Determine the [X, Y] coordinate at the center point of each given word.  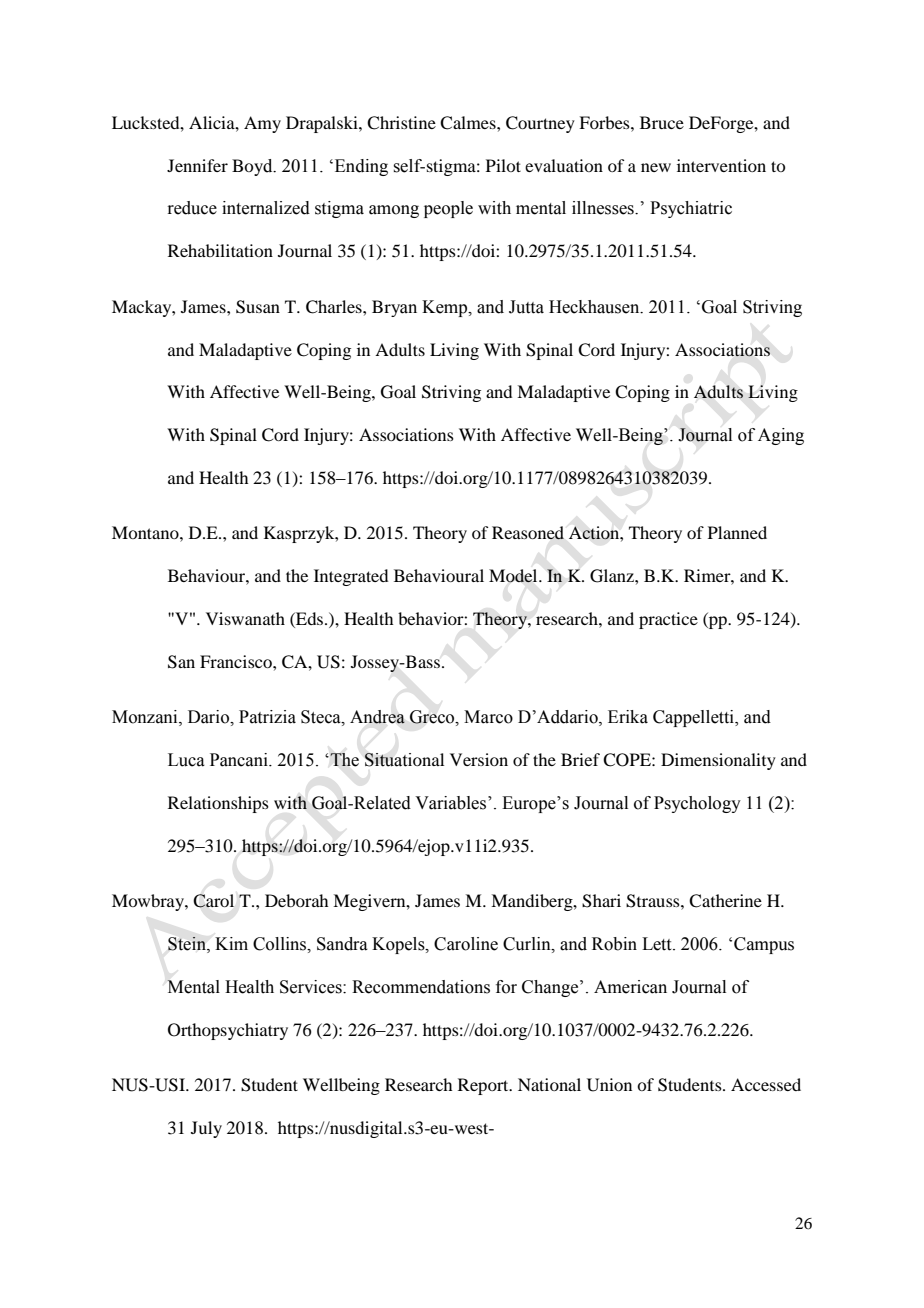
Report [484, 1086]
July [206, 1129]
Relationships [218, 804]
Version [479, 759]
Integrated [351, 577]
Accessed [766, 1084]
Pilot [503, 165]
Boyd [253, 167]
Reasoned [528, 533]
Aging [781, 436]
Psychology [697, 804]
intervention [721, 165]
